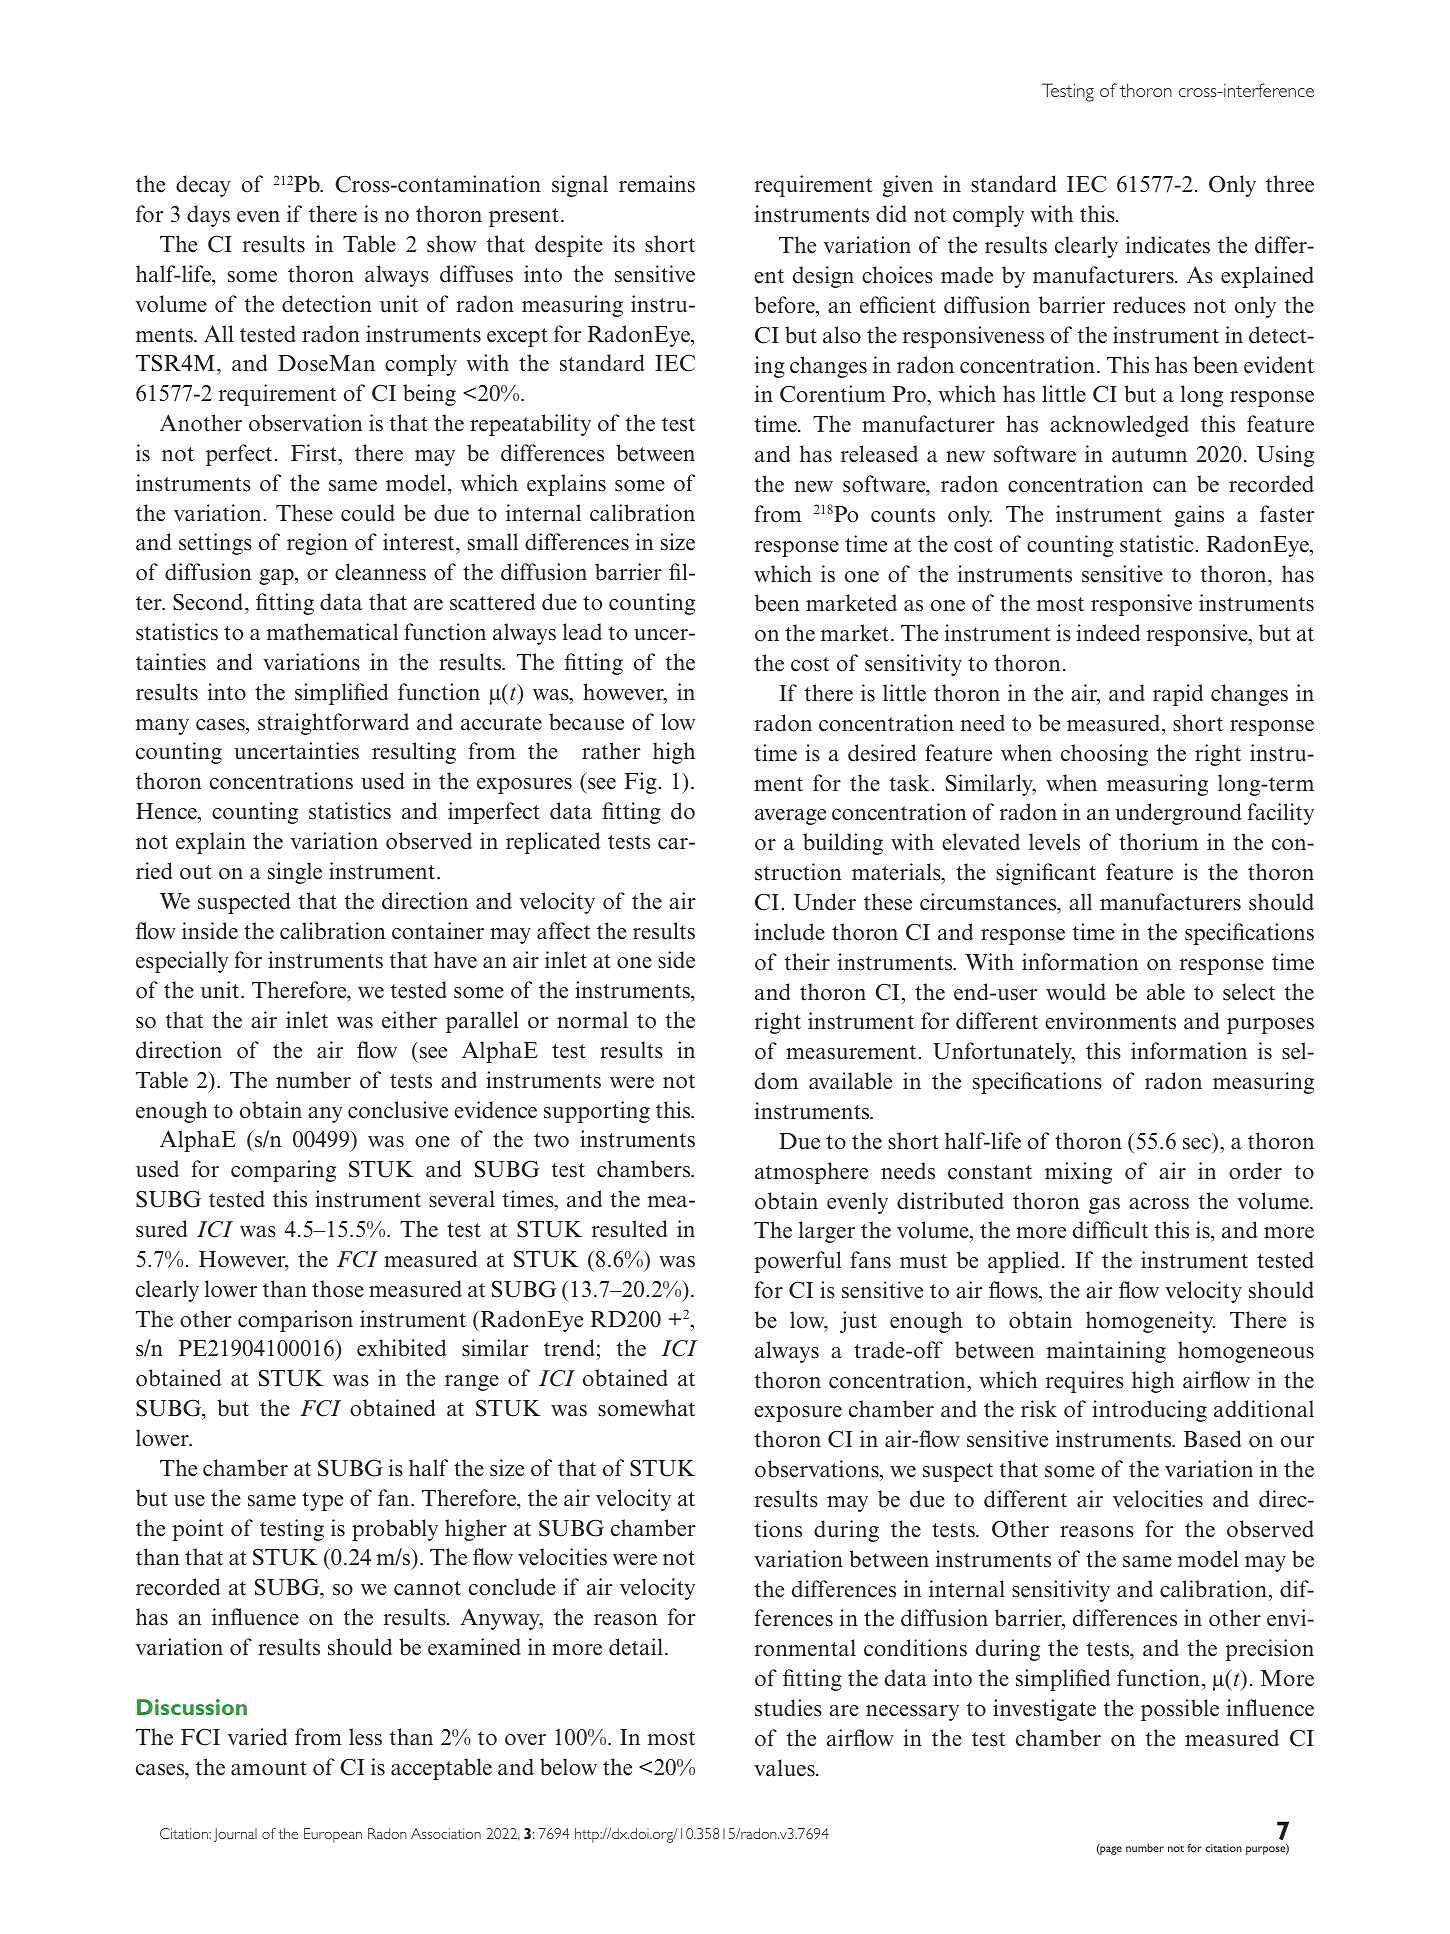 This page has height=1934, width=1450. Describe the element at coordinates (1180, 1710) in the page. I see `possible` at that location.
